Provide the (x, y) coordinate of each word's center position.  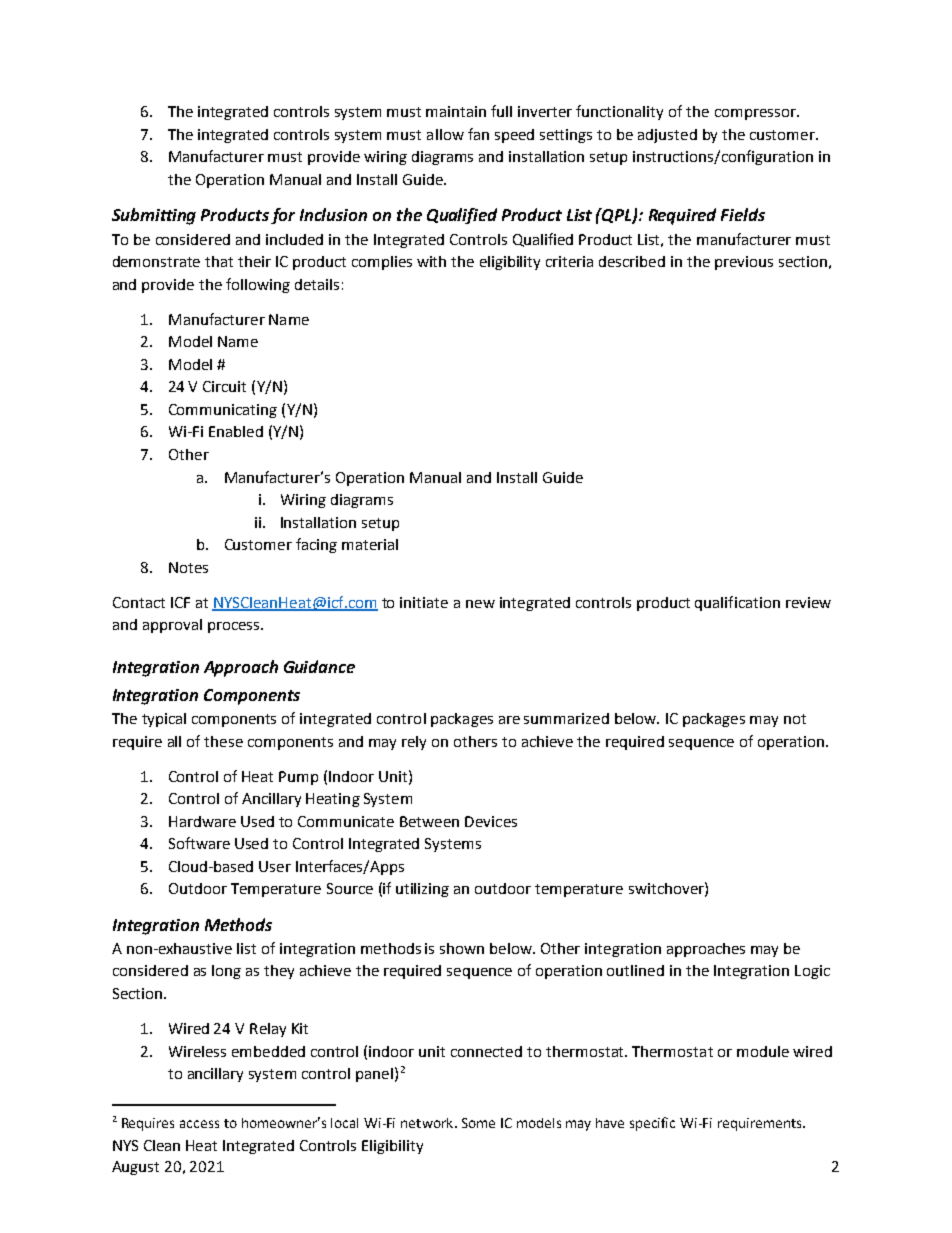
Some (478, 1123)
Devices (491, 821)
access (199, 1124)
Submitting (154, 216)
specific (652, 1124)
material (370, 544)
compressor (756, 114)
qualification (737, 603)
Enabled (236, 431)
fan (478, 134)
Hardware (202, 821)
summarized (566, 718)
